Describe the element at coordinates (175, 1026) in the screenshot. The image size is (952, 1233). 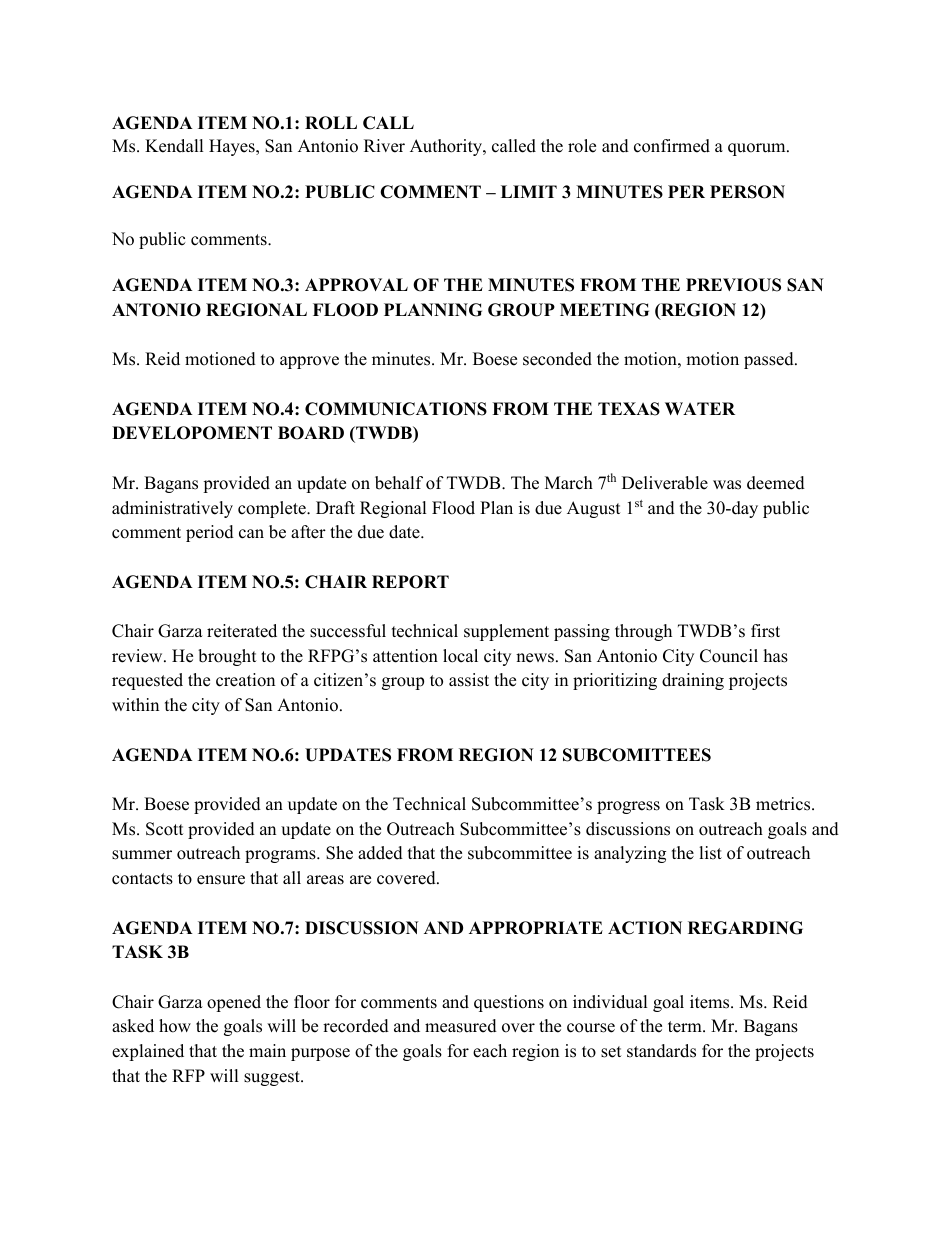
I see `how` at that location.
